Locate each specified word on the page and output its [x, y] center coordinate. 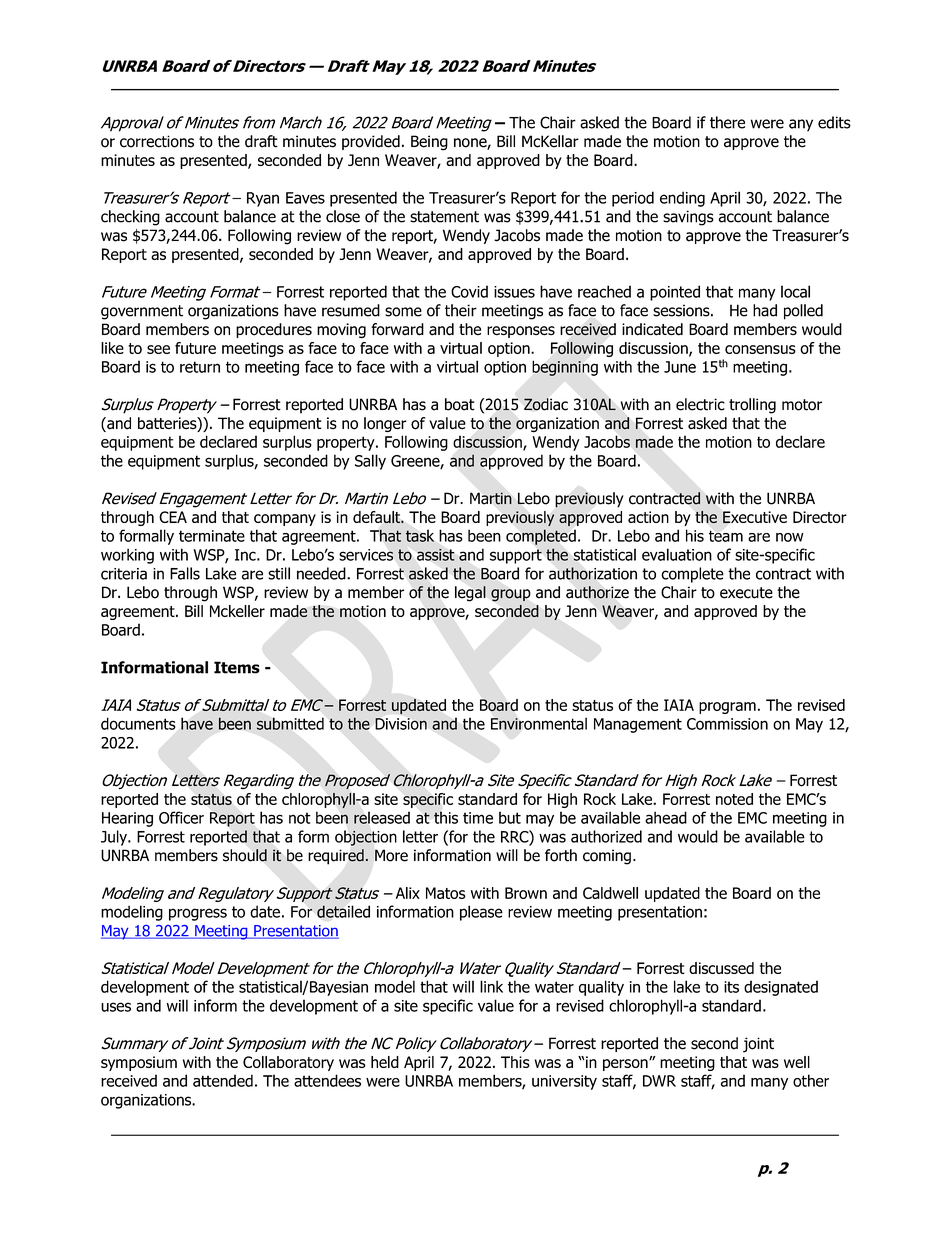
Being [429, 143]
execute [746, 593]
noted [734, 799]
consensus [760, 349]
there [727, 122]
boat [460, 404]
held [385, 1062]
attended [223, 1080]
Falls [185, 573]
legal [470, 594]
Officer [181, 817]
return [200, 367]
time [478, 818]
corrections [157, 141]
